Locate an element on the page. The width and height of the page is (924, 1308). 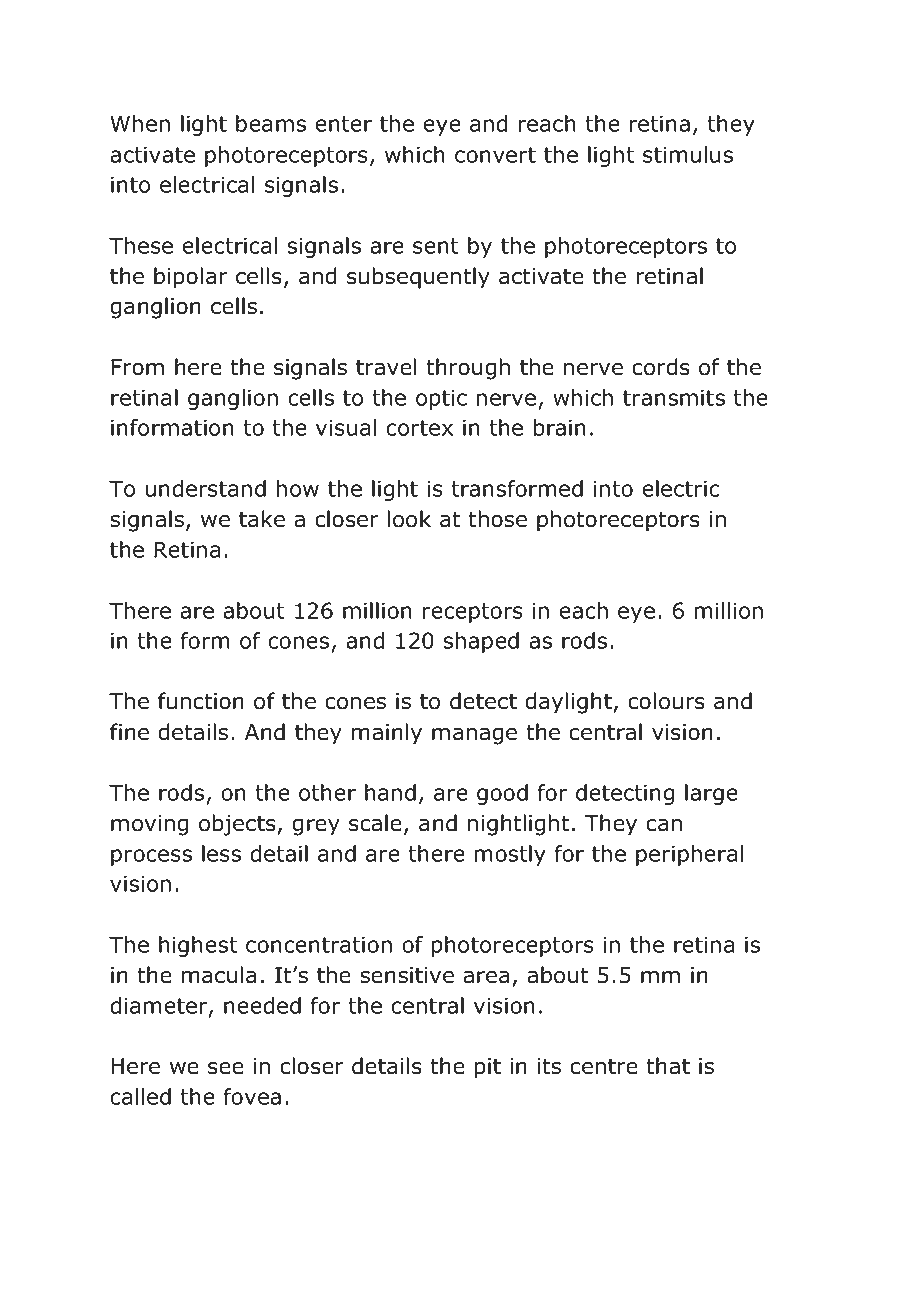
hand is located at coordinates (390, 792).
